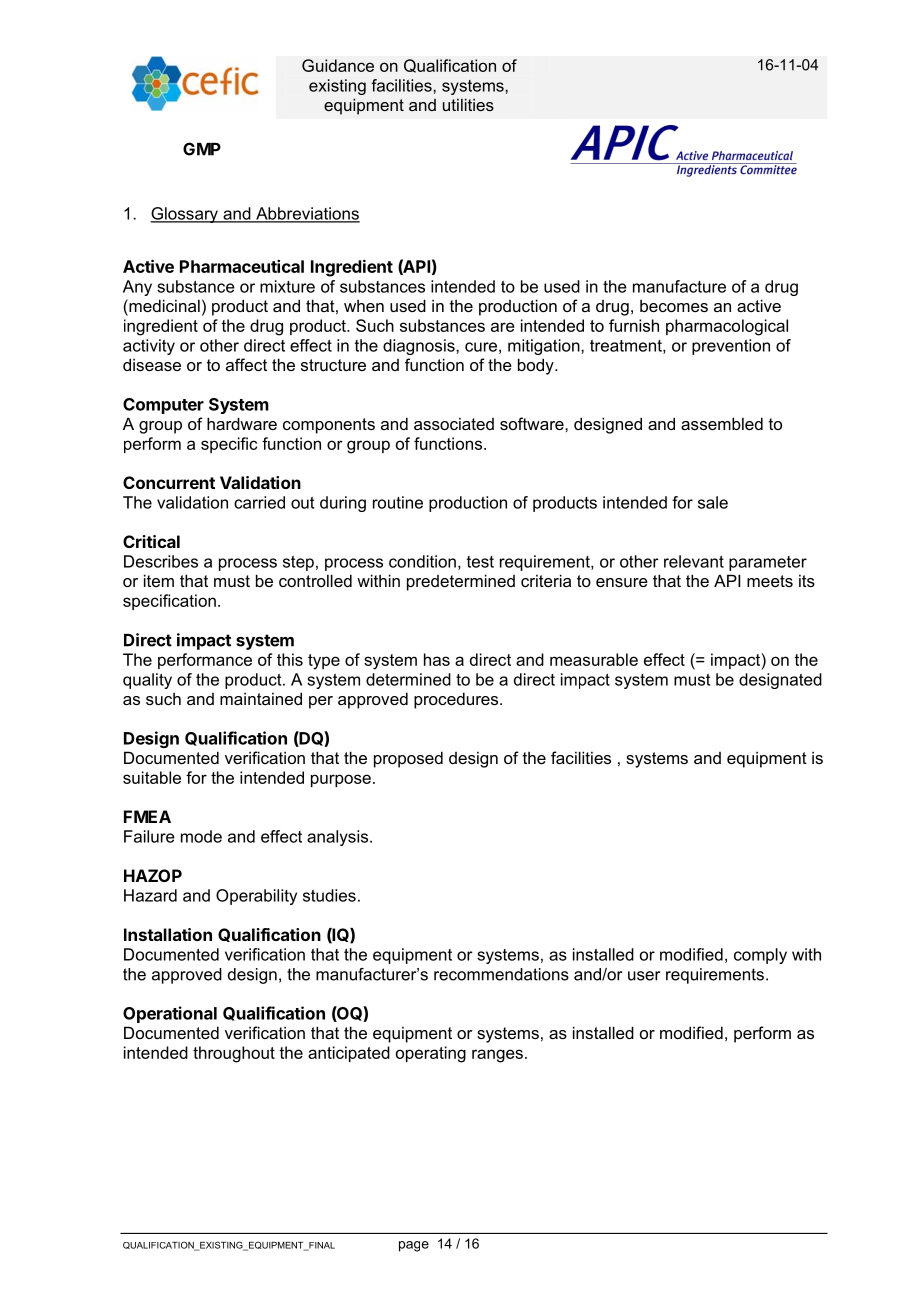  What do you see at coordinates (202, 149) in the image?
I see `GMP` at bounding box center [202, 149].
